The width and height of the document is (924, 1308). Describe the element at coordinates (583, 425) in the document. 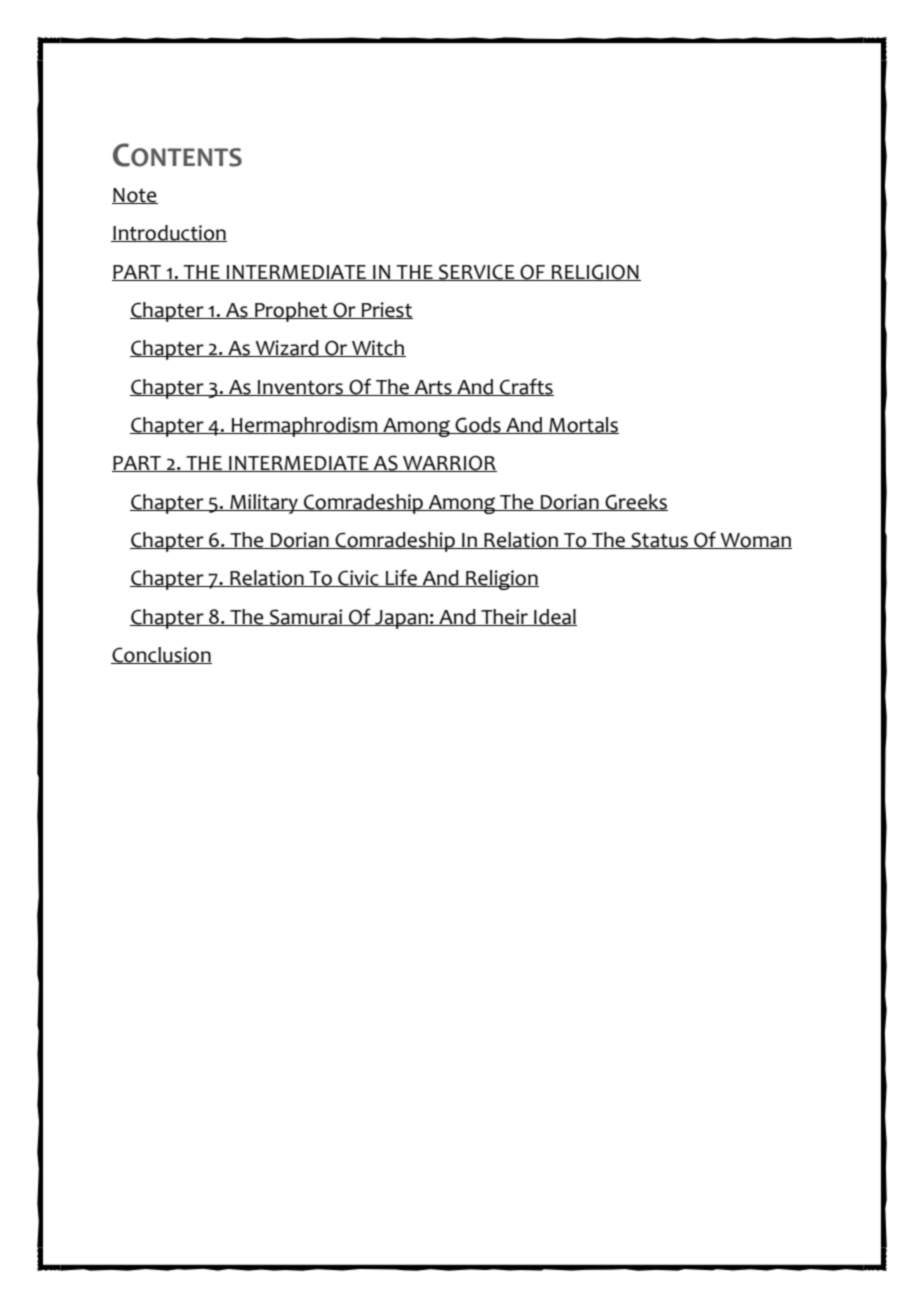

I see `Mortals` at that location.
